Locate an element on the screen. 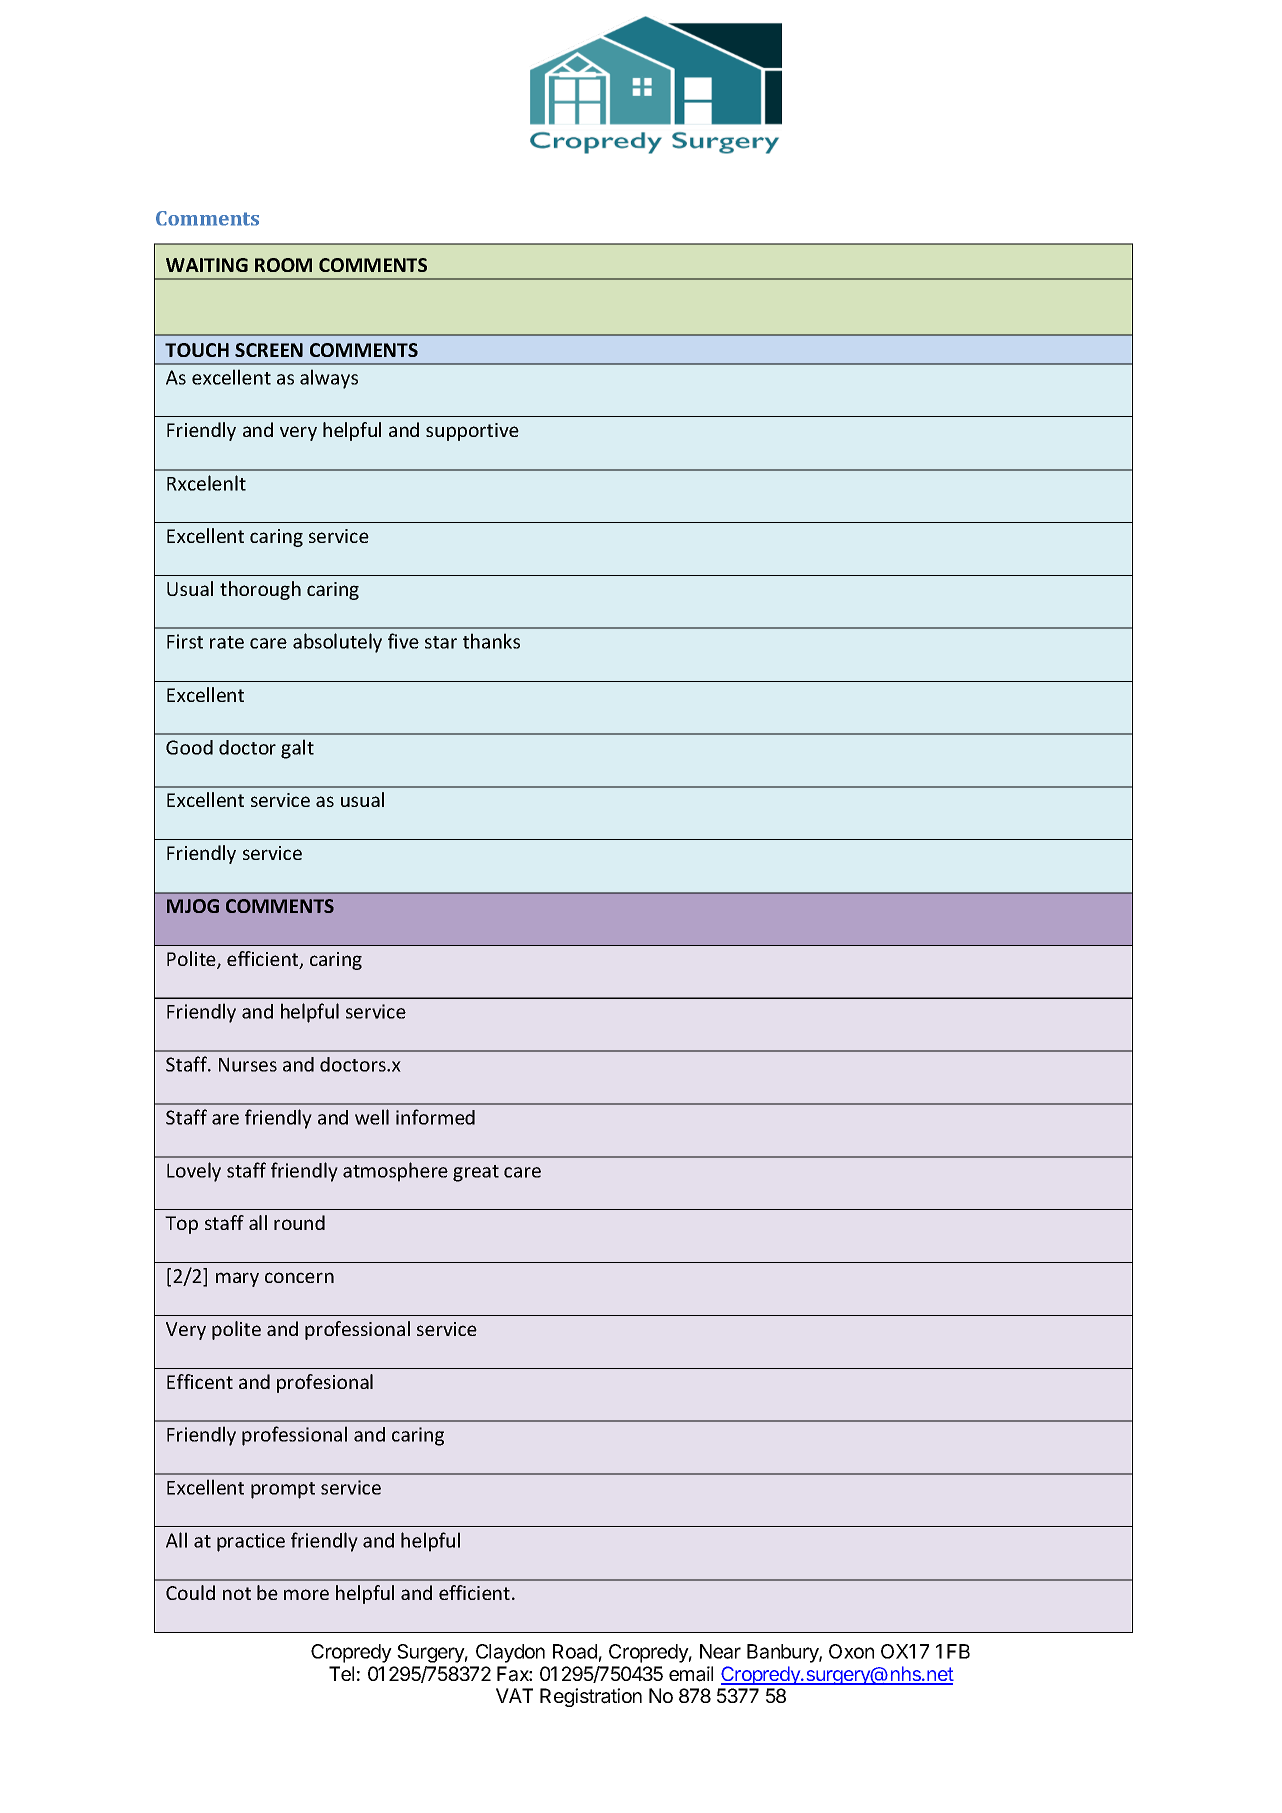 This screenshot has height=1813, width=1282. informed is located at coordinates (435, 1117).
